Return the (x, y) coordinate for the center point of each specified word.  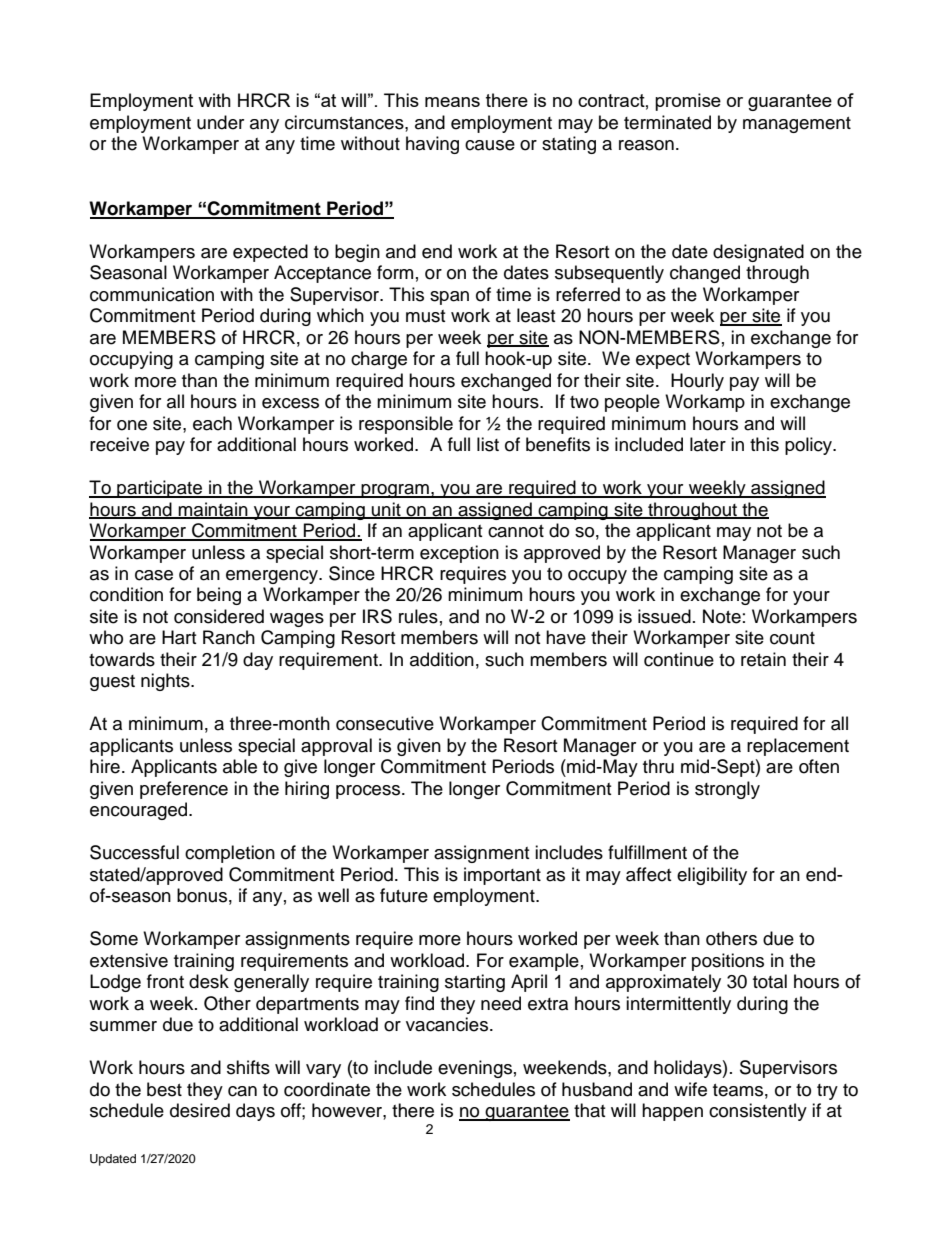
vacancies (448, 1024)
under (220, 122)
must (425, 316)
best (164, 1089)
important (502, 876)
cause (490, 145)
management (797, 125)
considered (219, 616)
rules (418, 616)
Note (722, 616)
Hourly (697, 382)
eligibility (712, 876)
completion (230, 854)
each (212, 423)
